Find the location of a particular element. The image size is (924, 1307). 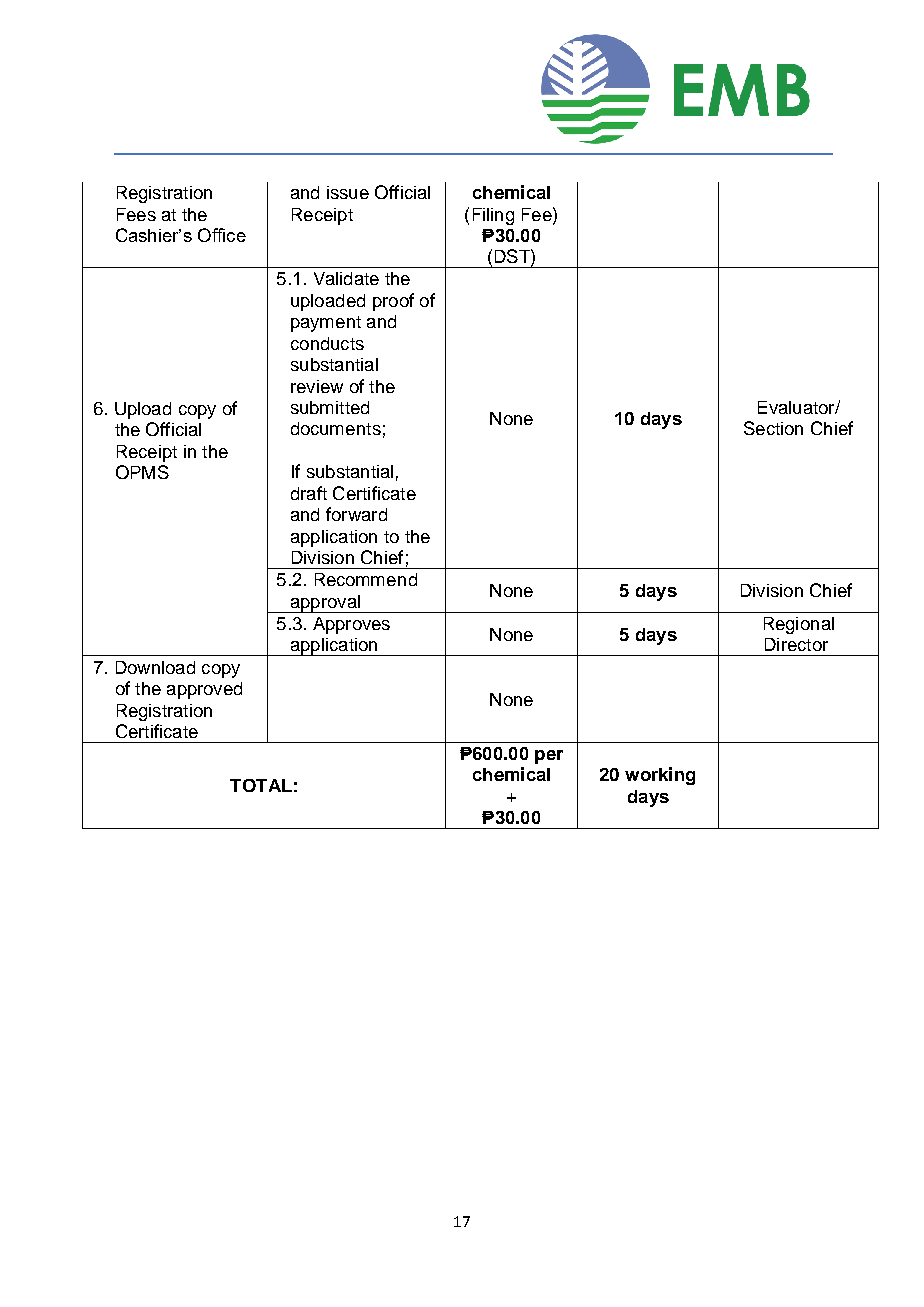

Recommend is located at coordinates (366, 579).
